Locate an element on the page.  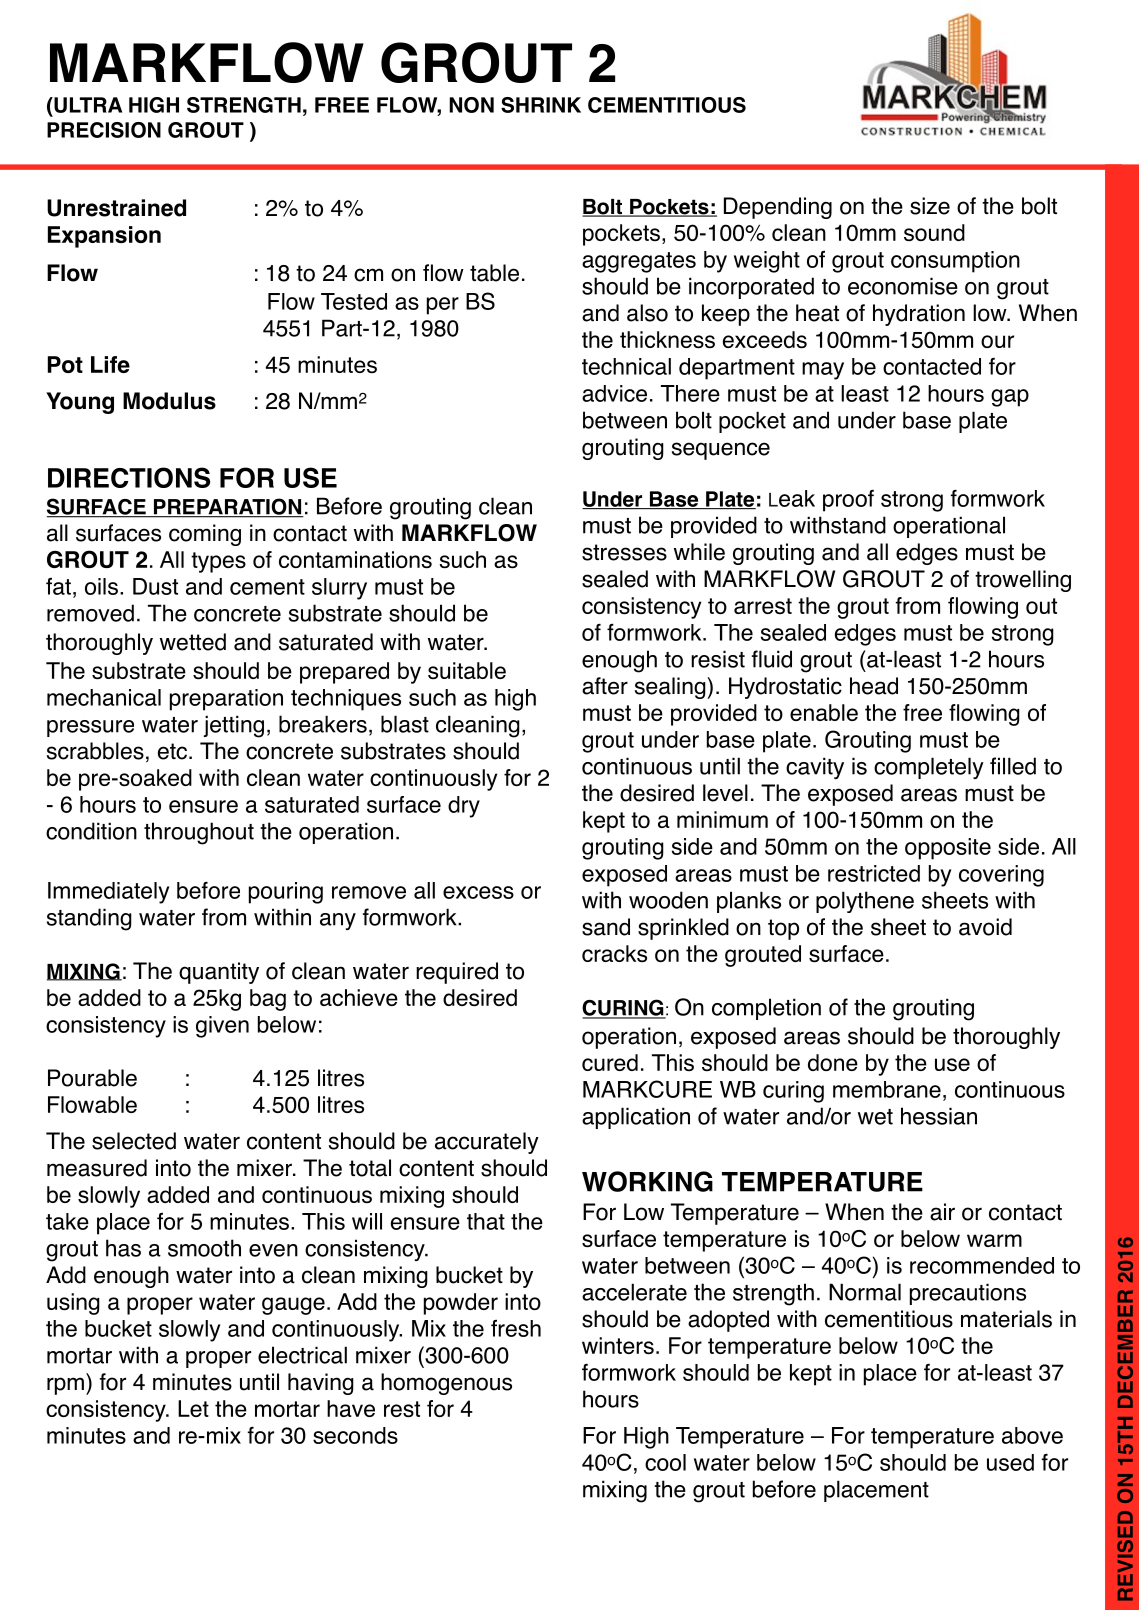
cracks is located at coordinates (614, 953).
